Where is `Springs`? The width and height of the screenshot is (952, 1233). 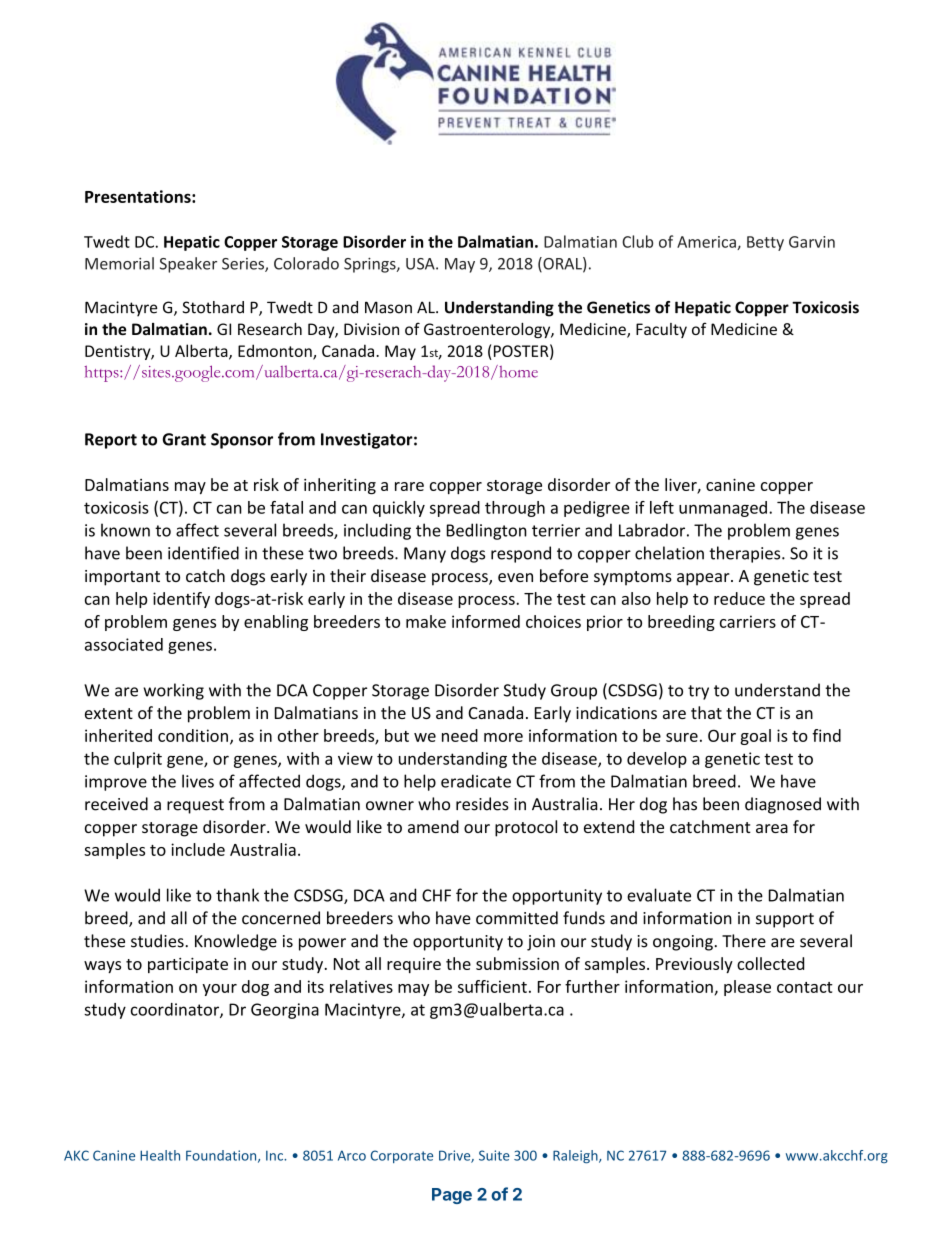
Springs is located at coordinates (371, 265).
